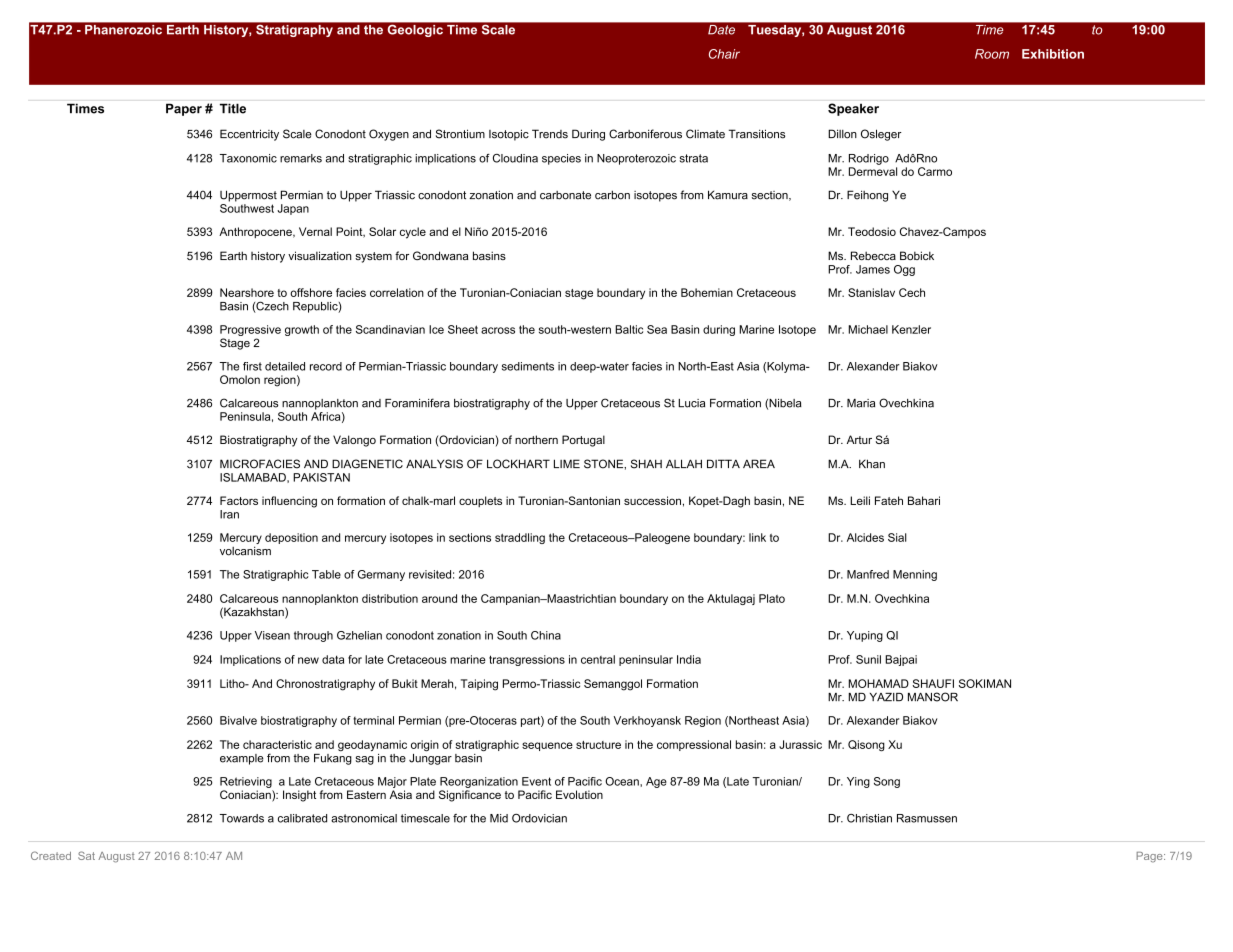 The height and width of the image is (952, 1233). Describe the element at coordinates (598, 659) in the image. I see `central` at that location.
